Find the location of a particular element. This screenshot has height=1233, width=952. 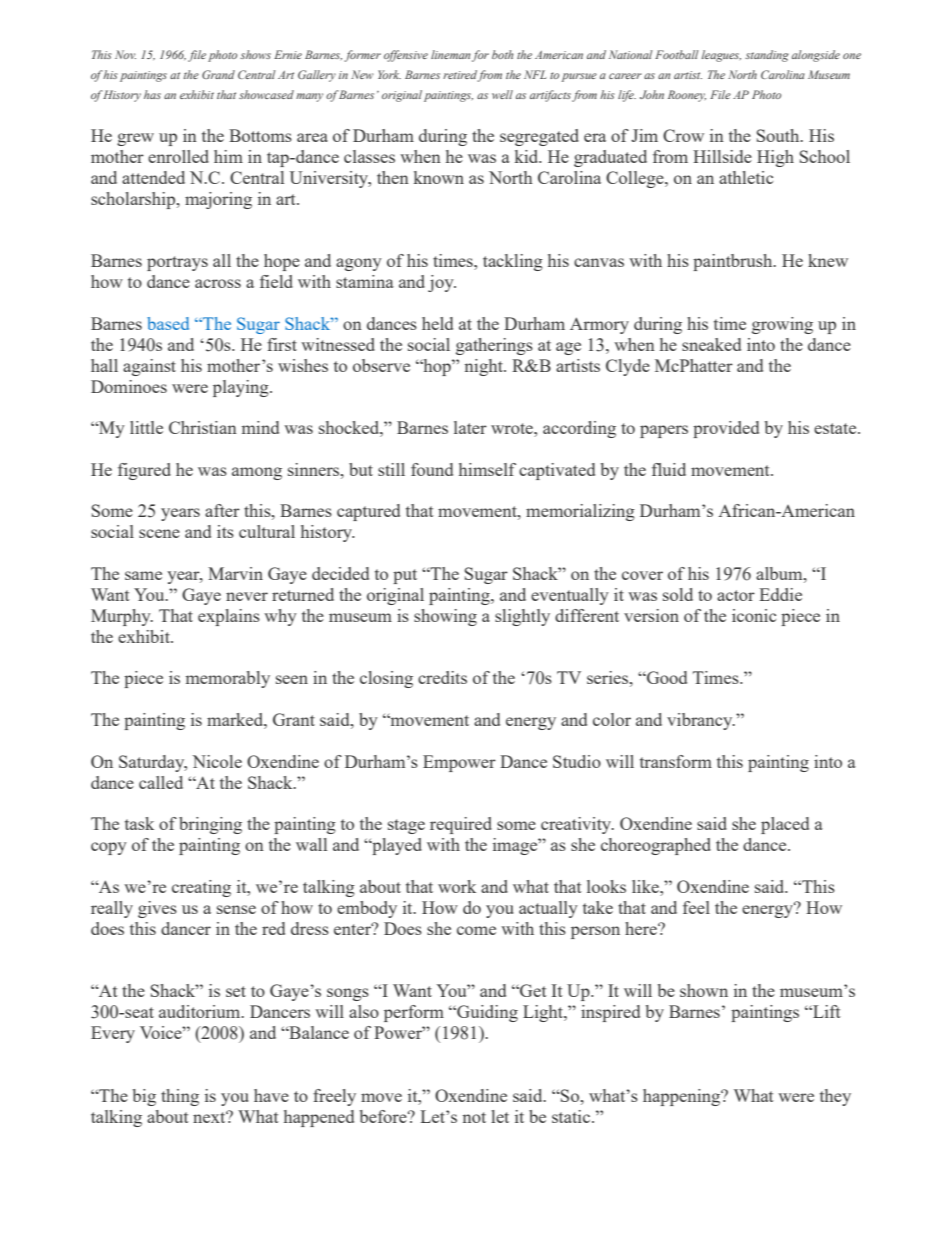

growing is located at coordinates (782, 325).
